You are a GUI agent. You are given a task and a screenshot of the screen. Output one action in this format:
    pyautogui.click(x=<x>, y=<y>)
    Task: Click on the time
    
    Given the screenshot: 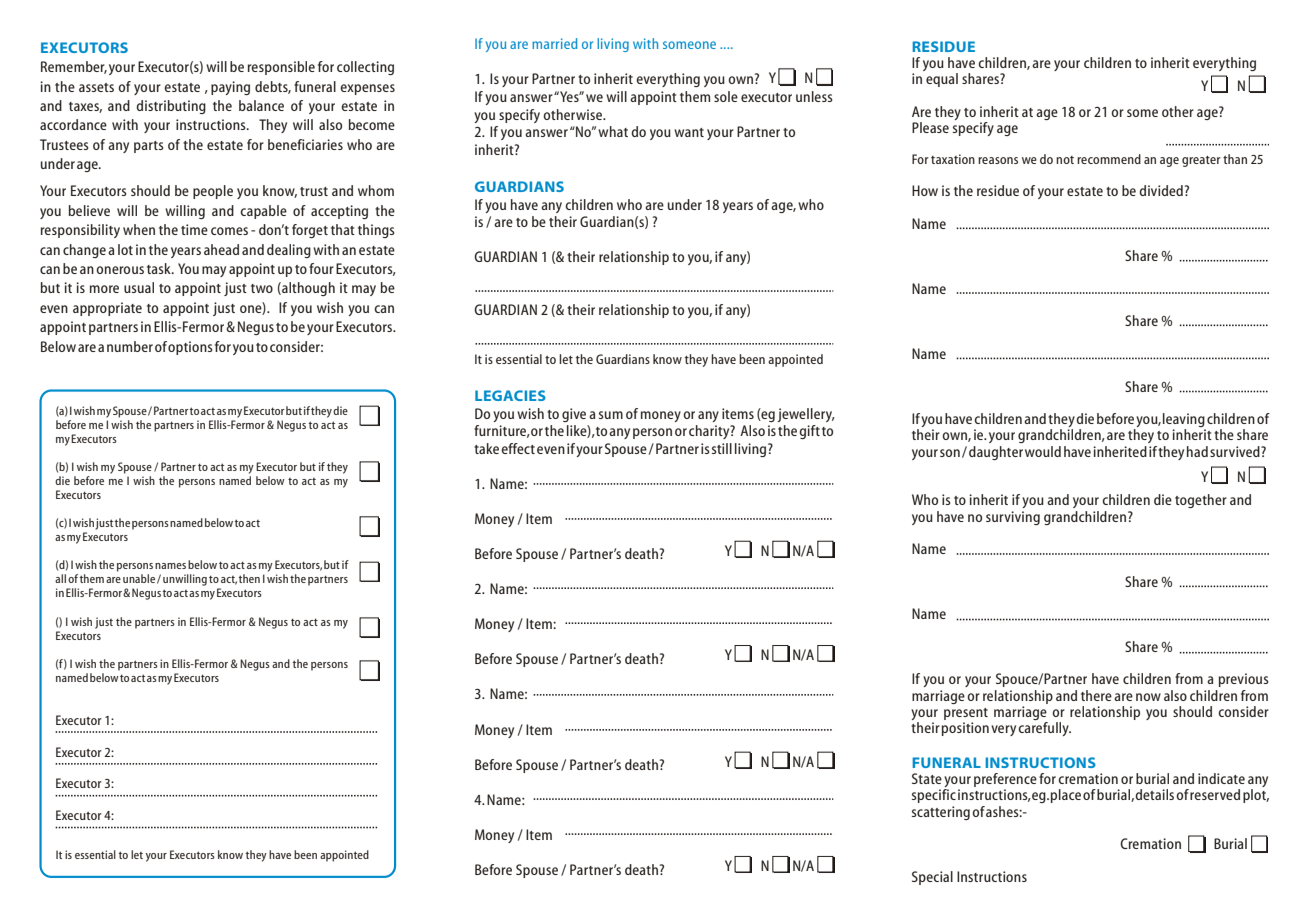 What is the action you would take?
    pyautogui.click(x=194, y=229)
